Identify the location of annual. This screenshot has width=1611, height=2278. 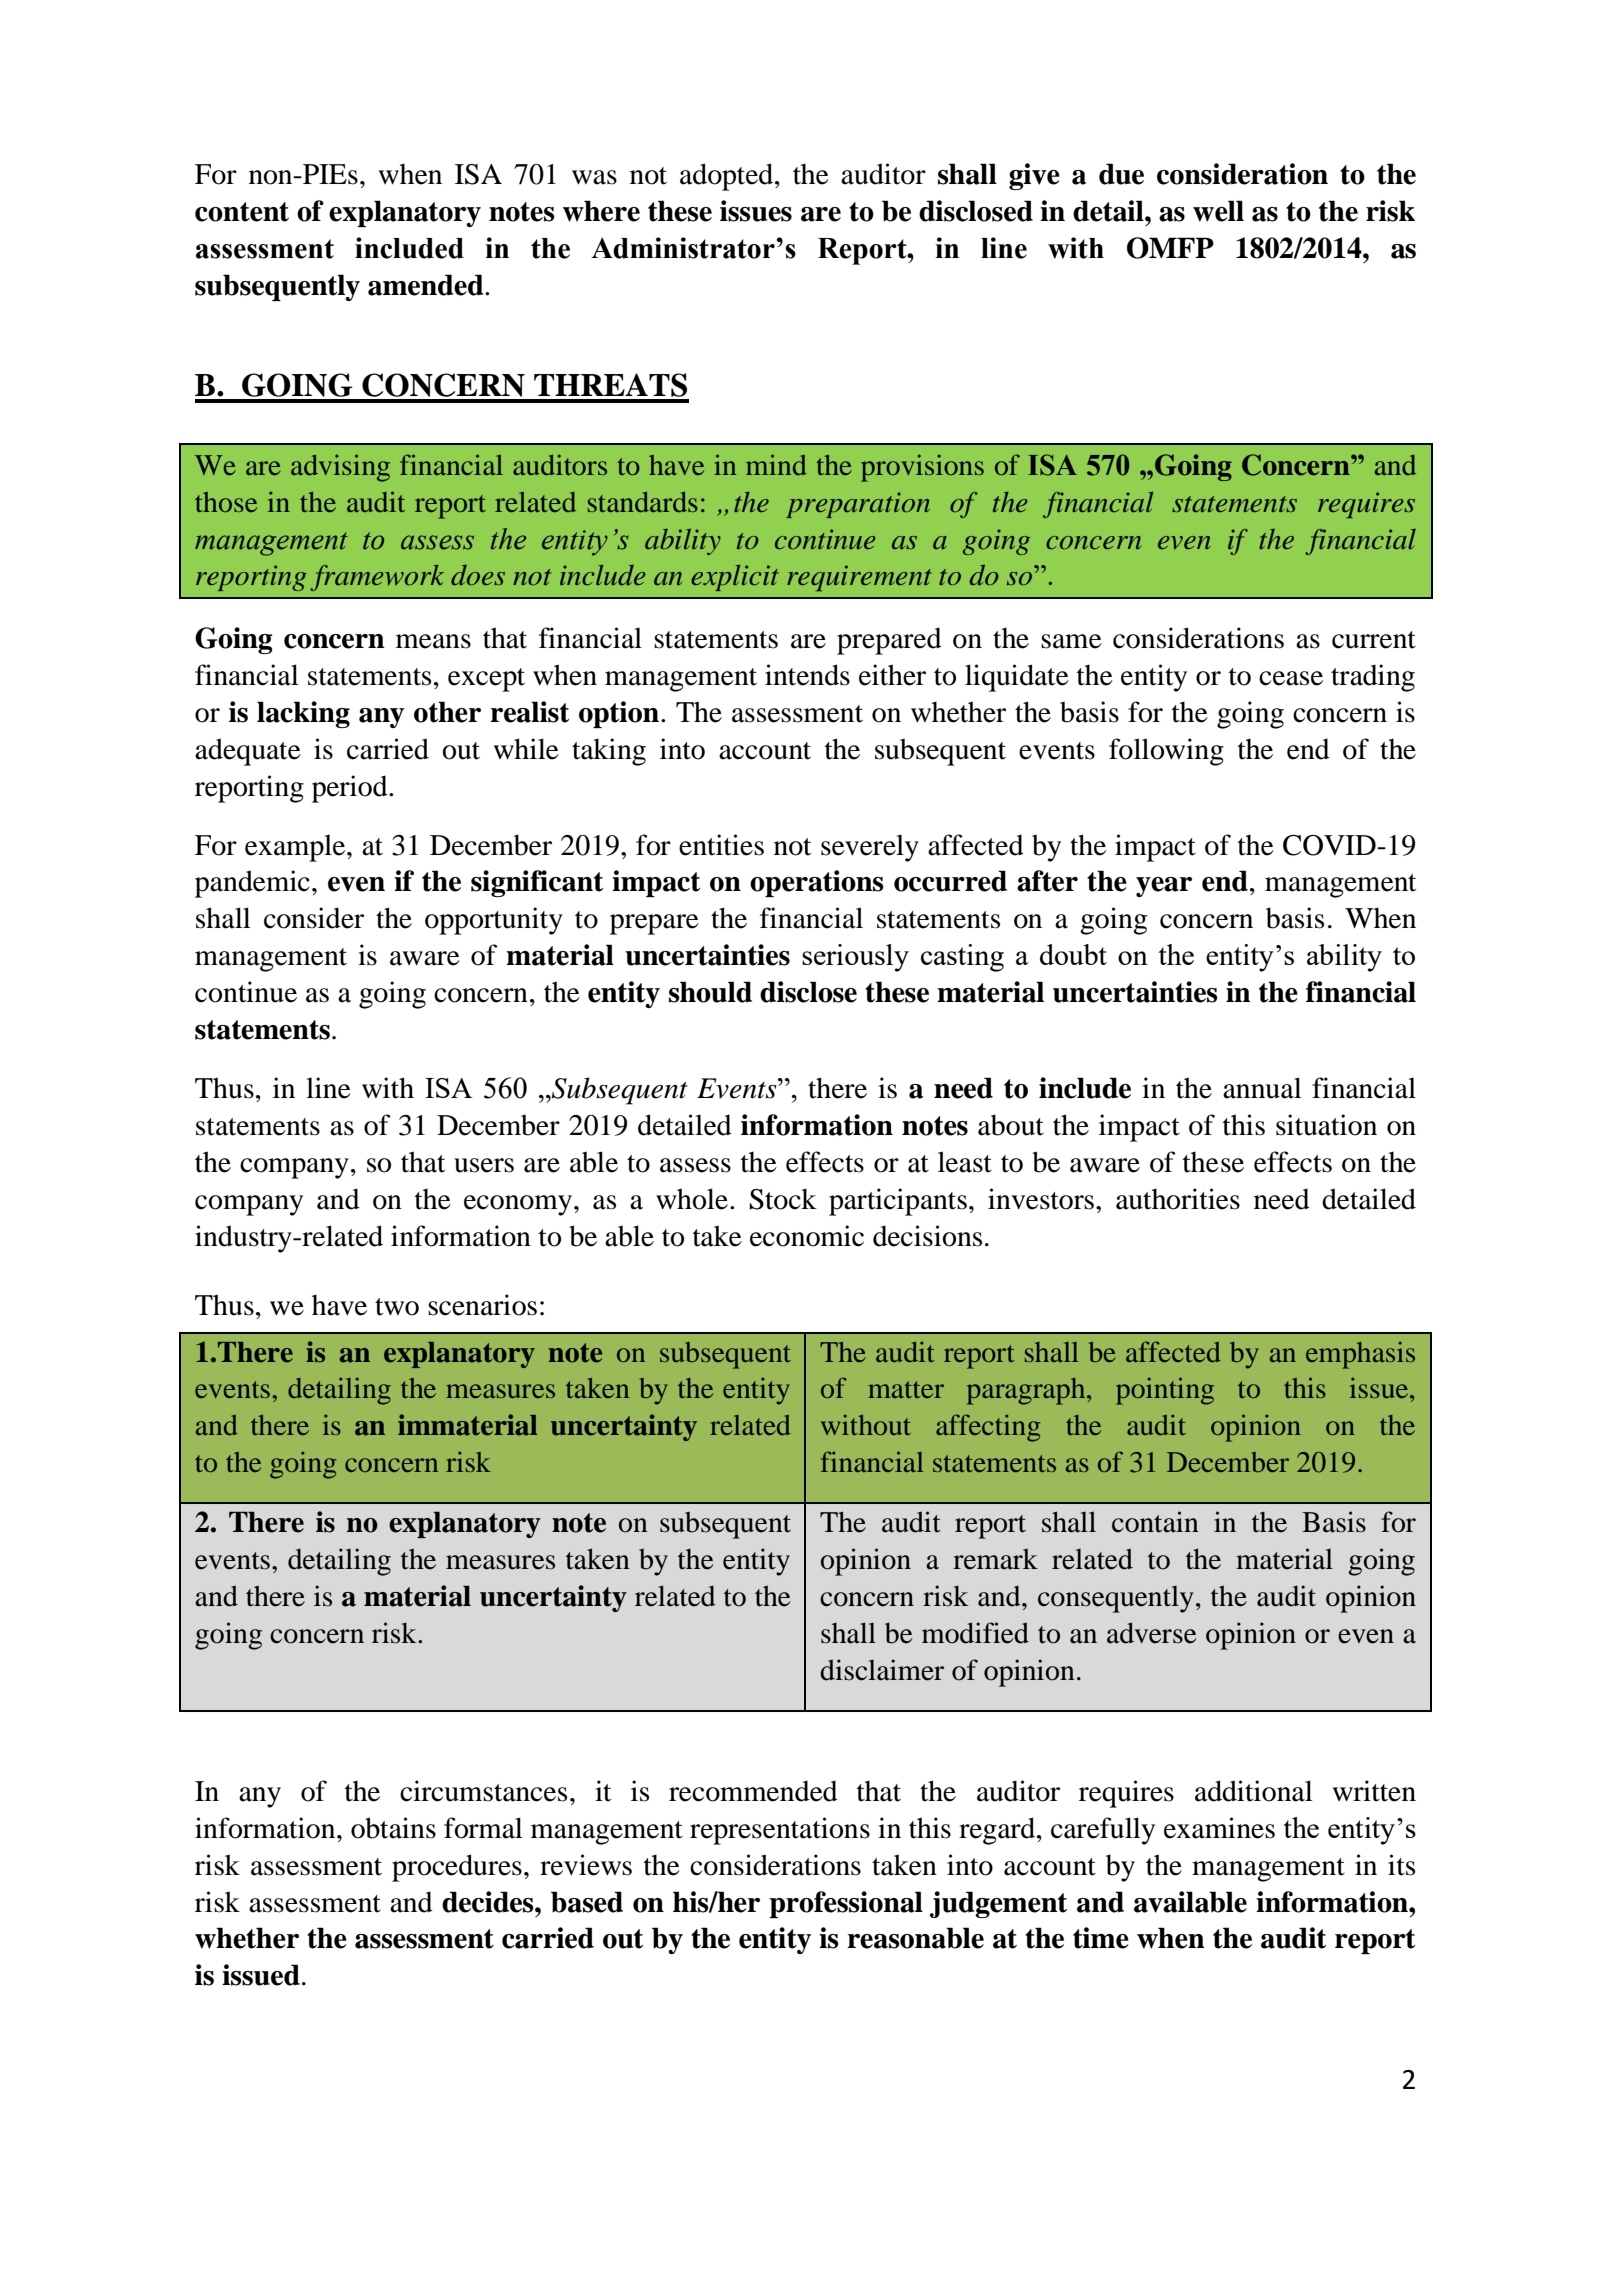
(1262, 1088).
